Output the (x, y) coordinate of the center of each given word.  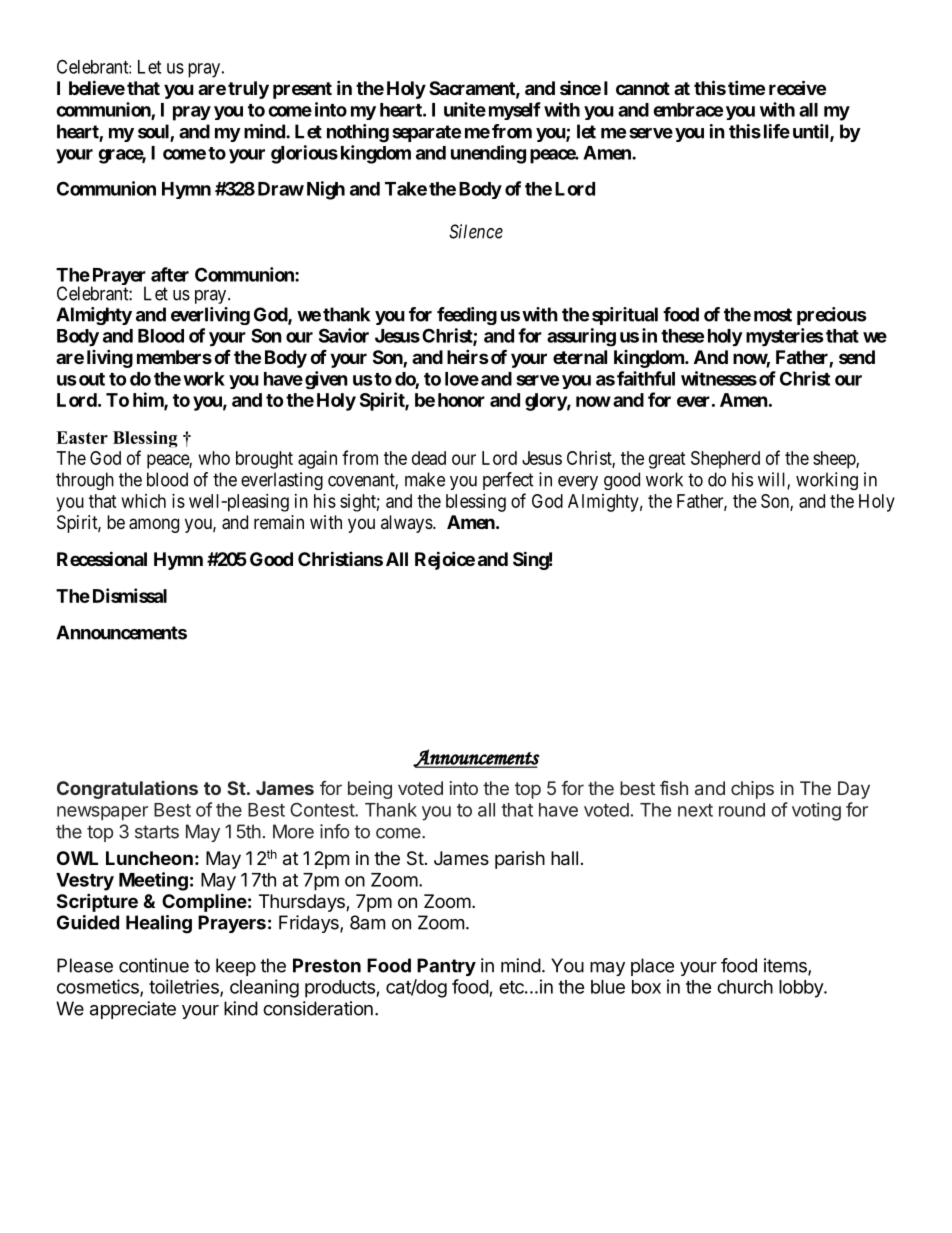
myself (515, 111)
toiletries (185, 987)
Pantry (446, 967)
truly (248, 90)
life (777, 131)
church (745, 987)
